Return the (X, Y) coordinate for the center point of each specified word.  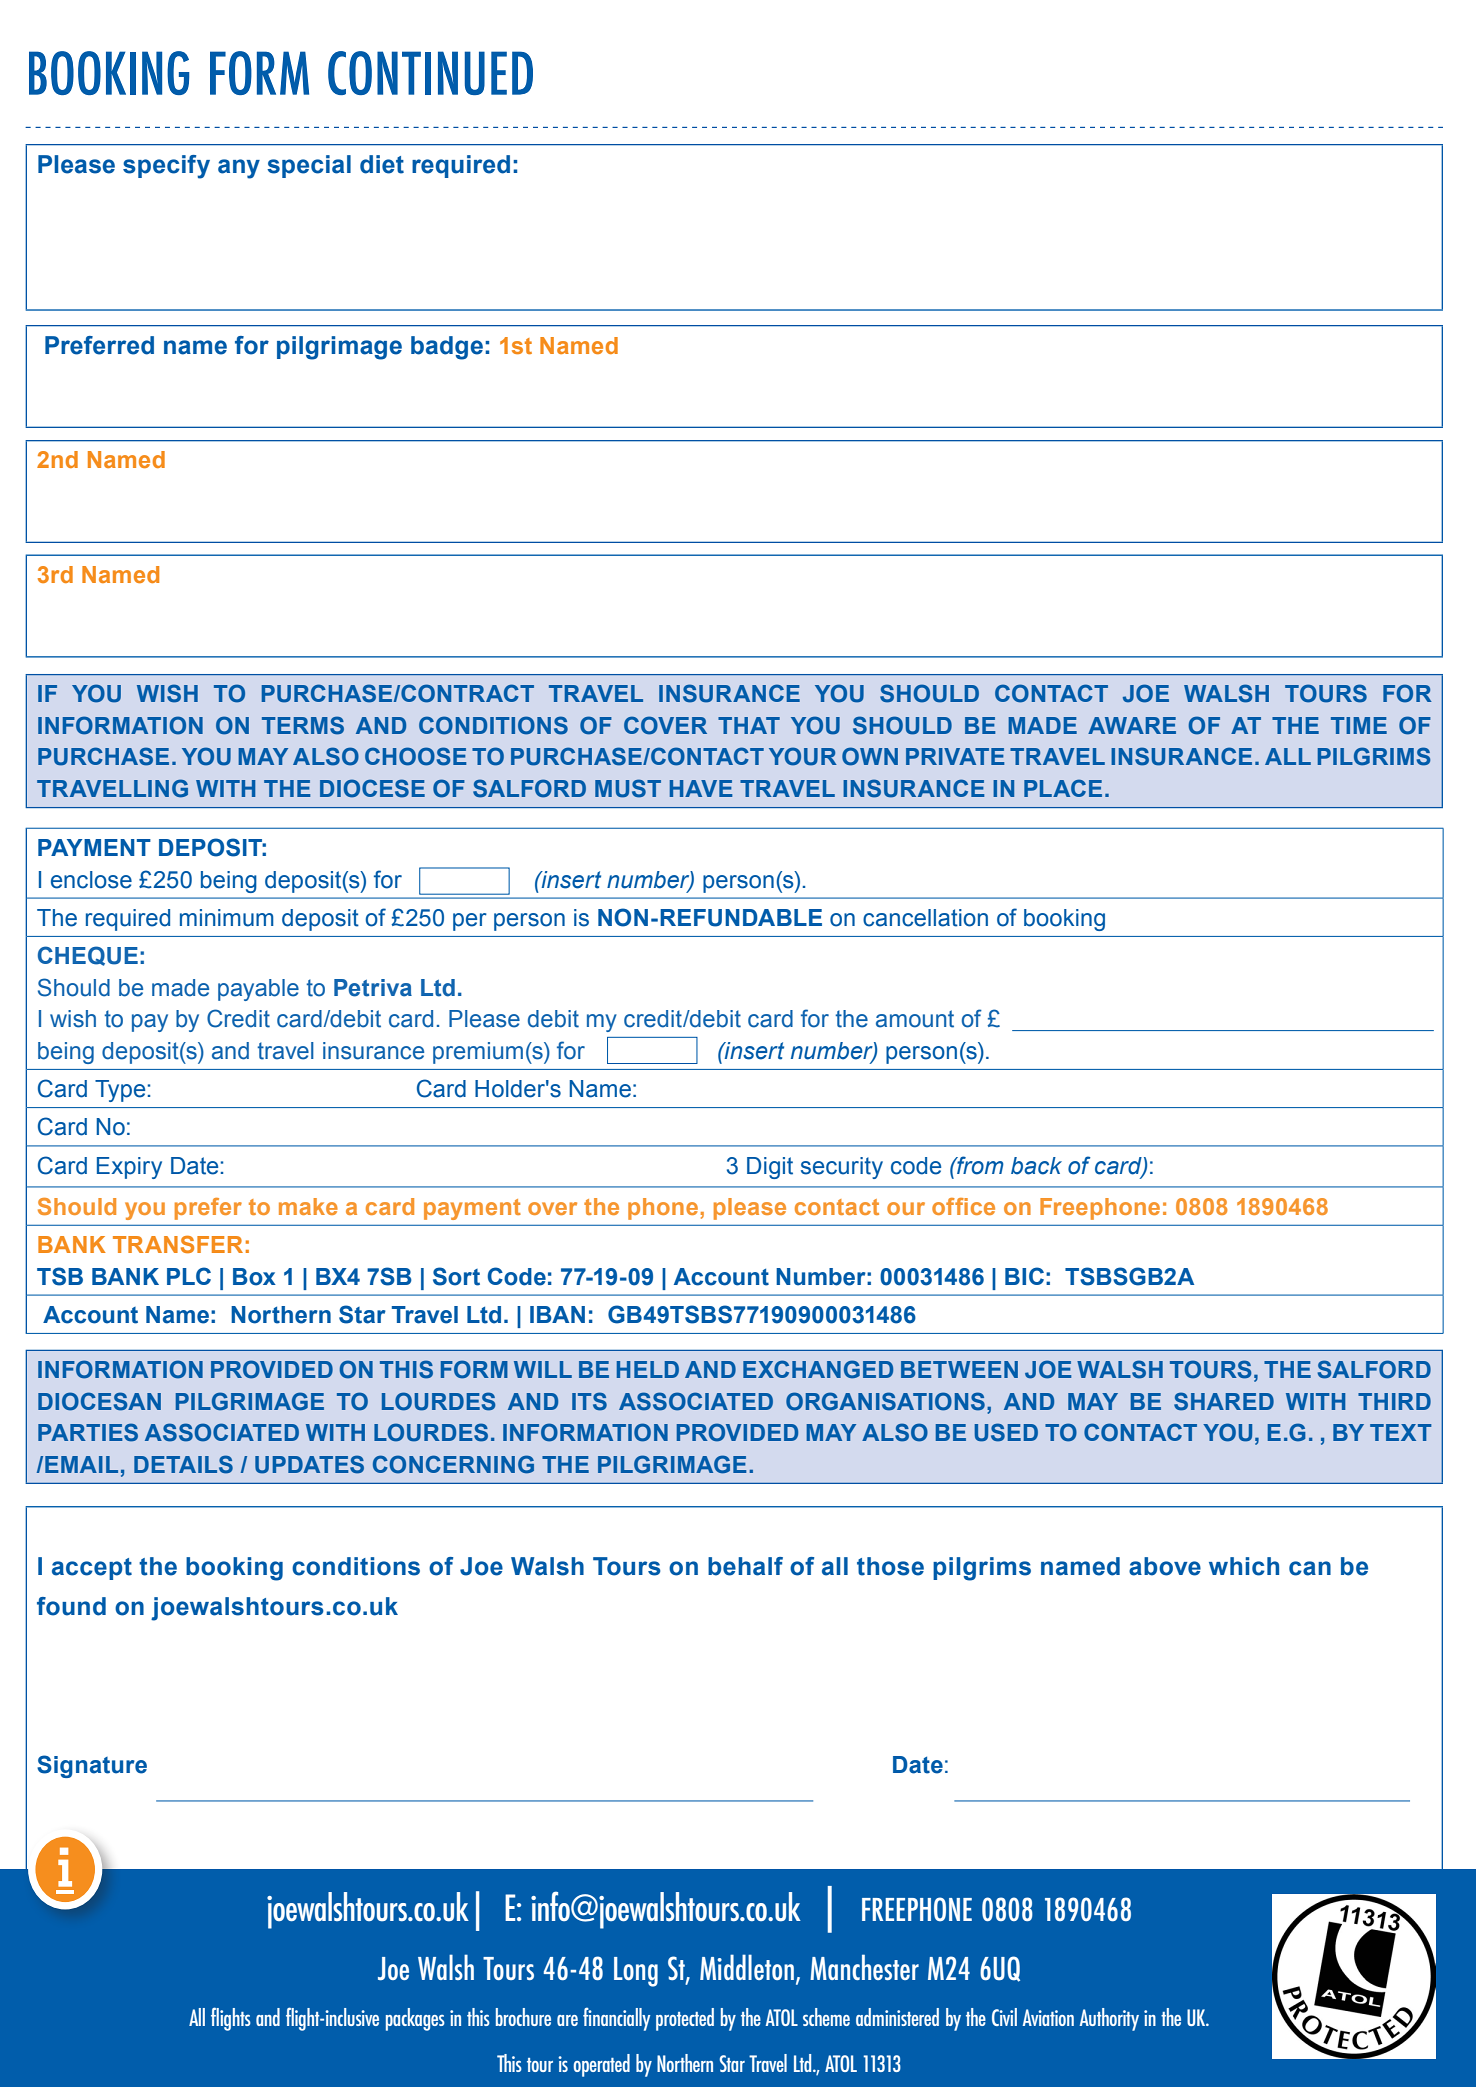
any (239, 169)
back (1036, 1166)
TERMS (303, 725)
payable (258, 990)
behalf (745, 1566)
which (1244, 1566)
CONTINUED (430, 73)
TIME (1359, 725)
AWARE (1132, 725)
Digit (770, 1168)
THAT (749, 725)
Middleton (747, 1967)
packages (415, 2019)
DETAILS (183, 1464)
